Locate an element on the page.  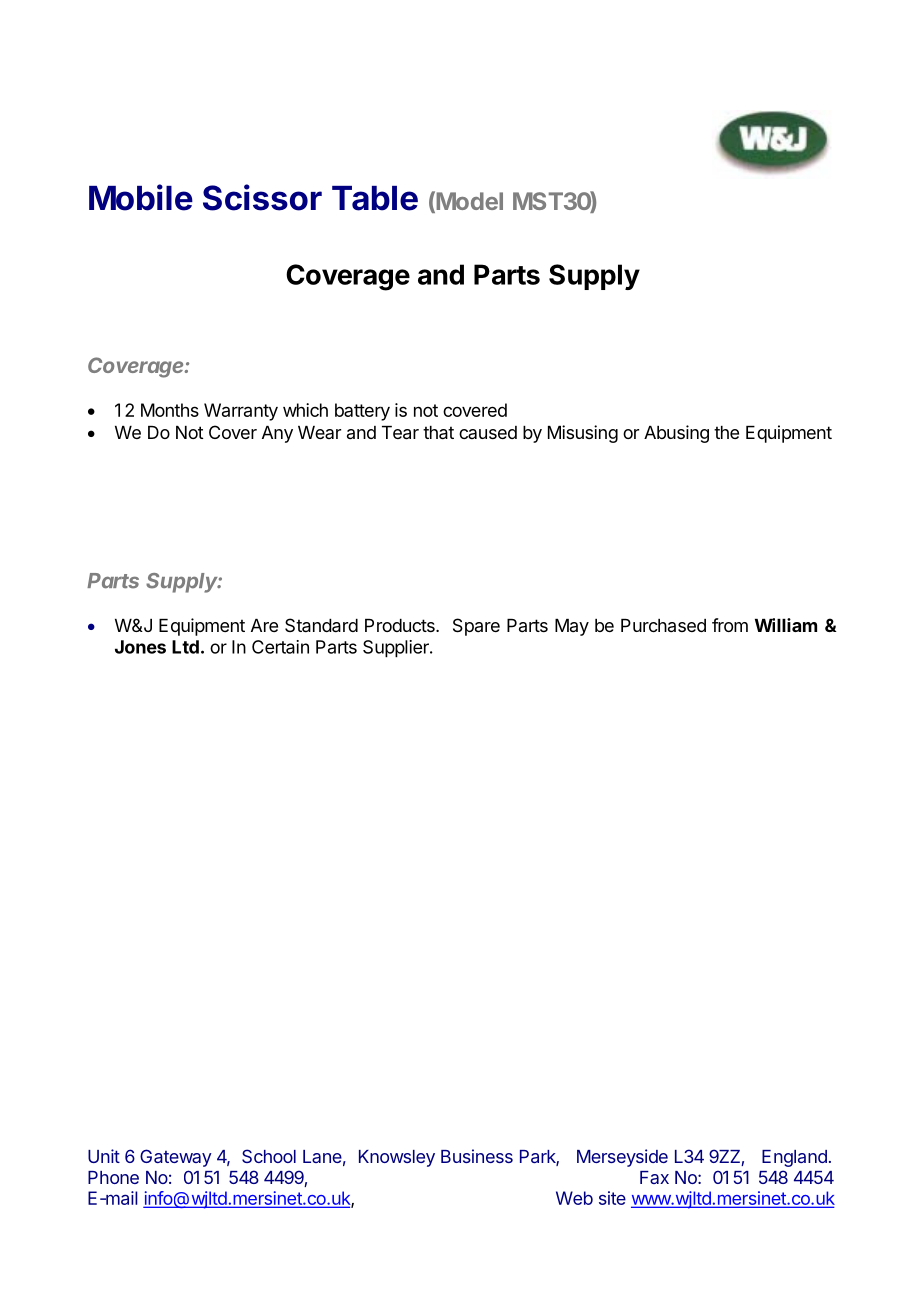
the is located at coordinates (726, 432).
